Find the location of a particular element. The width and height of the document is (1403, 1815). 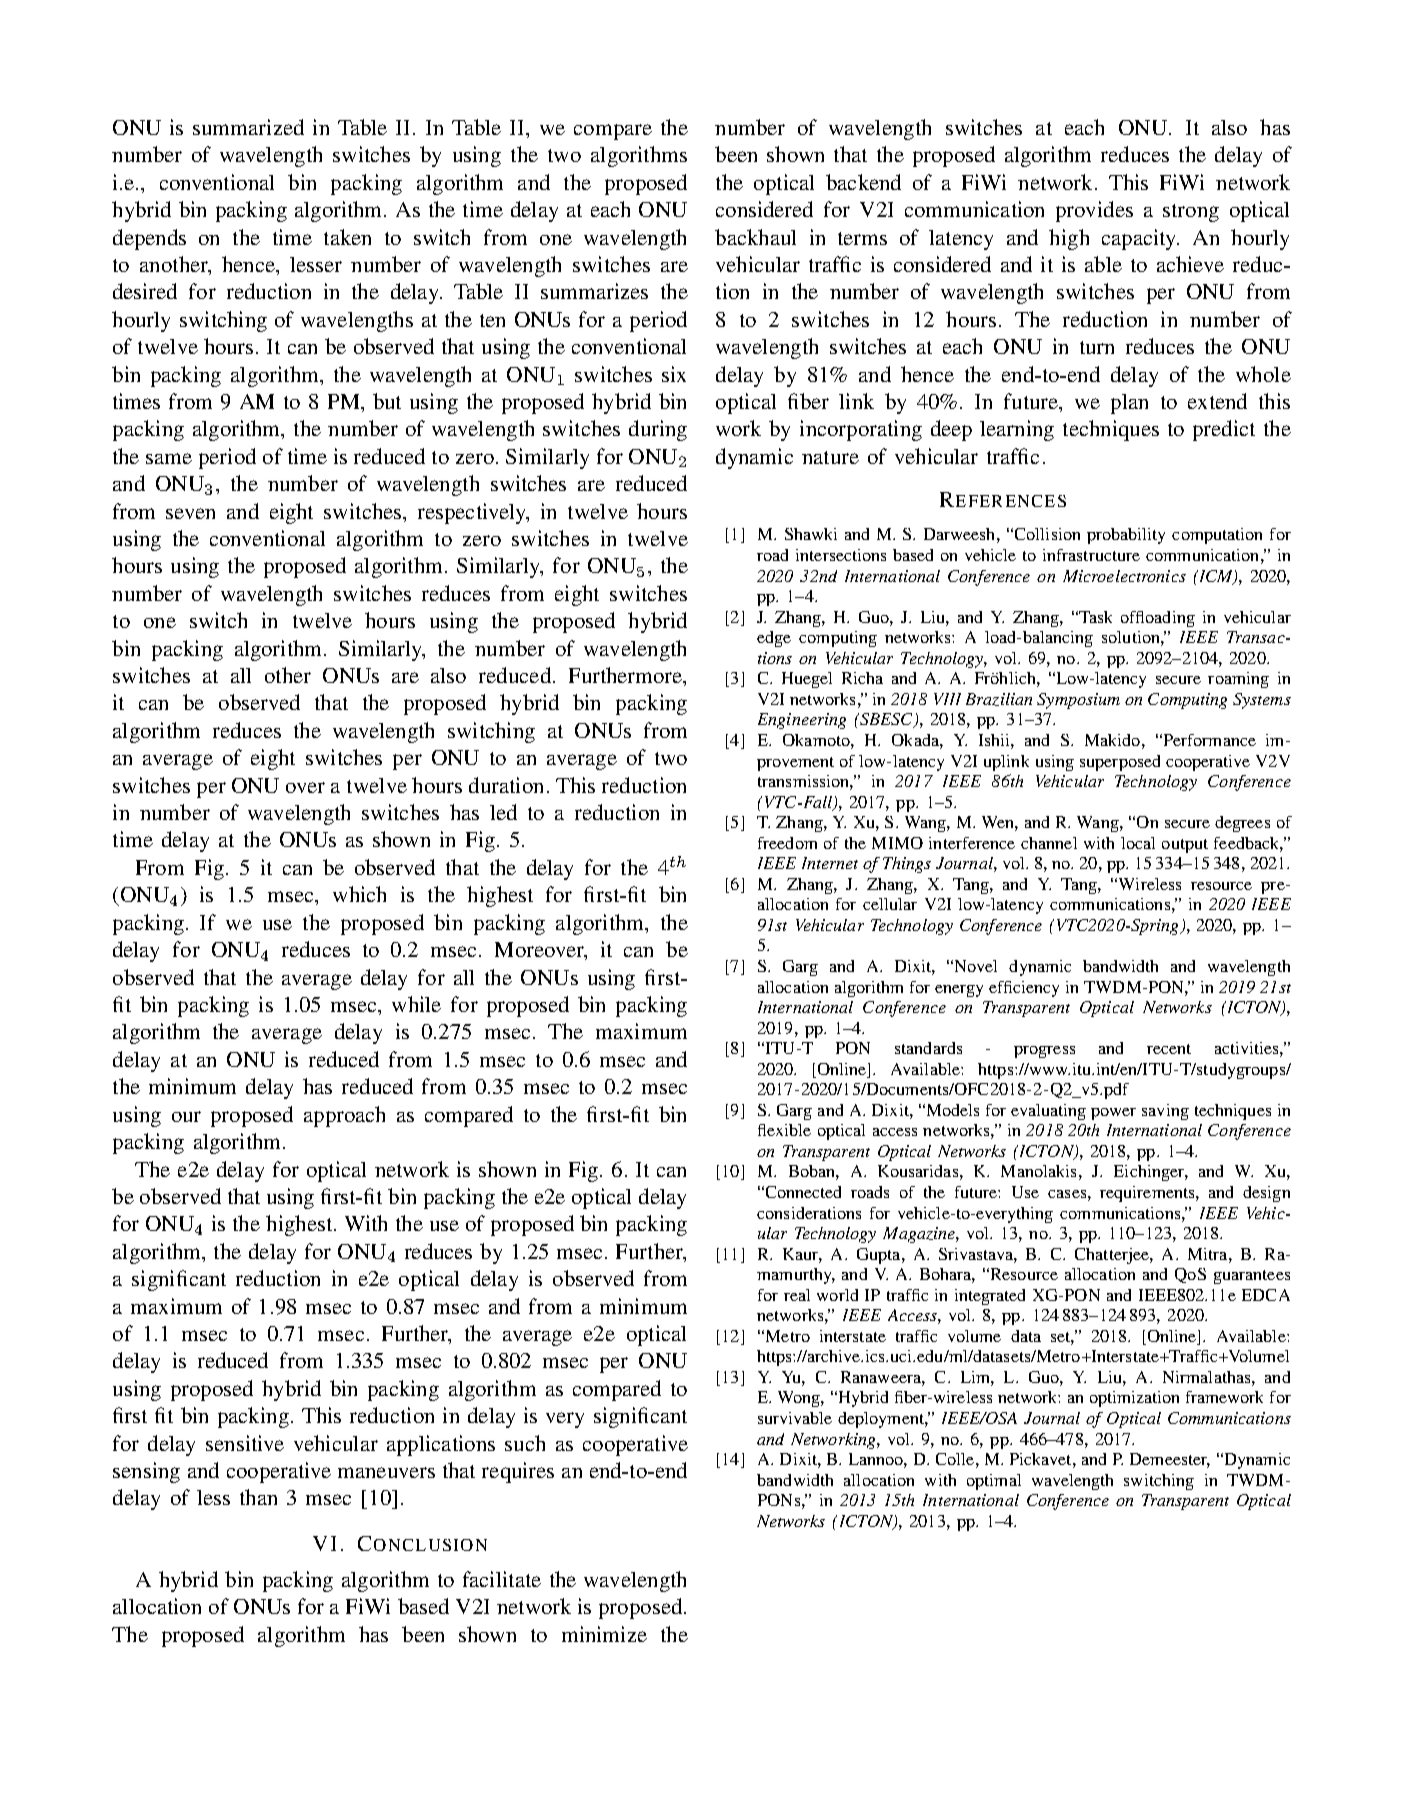

plan is located at coordinates (1129, 404).
